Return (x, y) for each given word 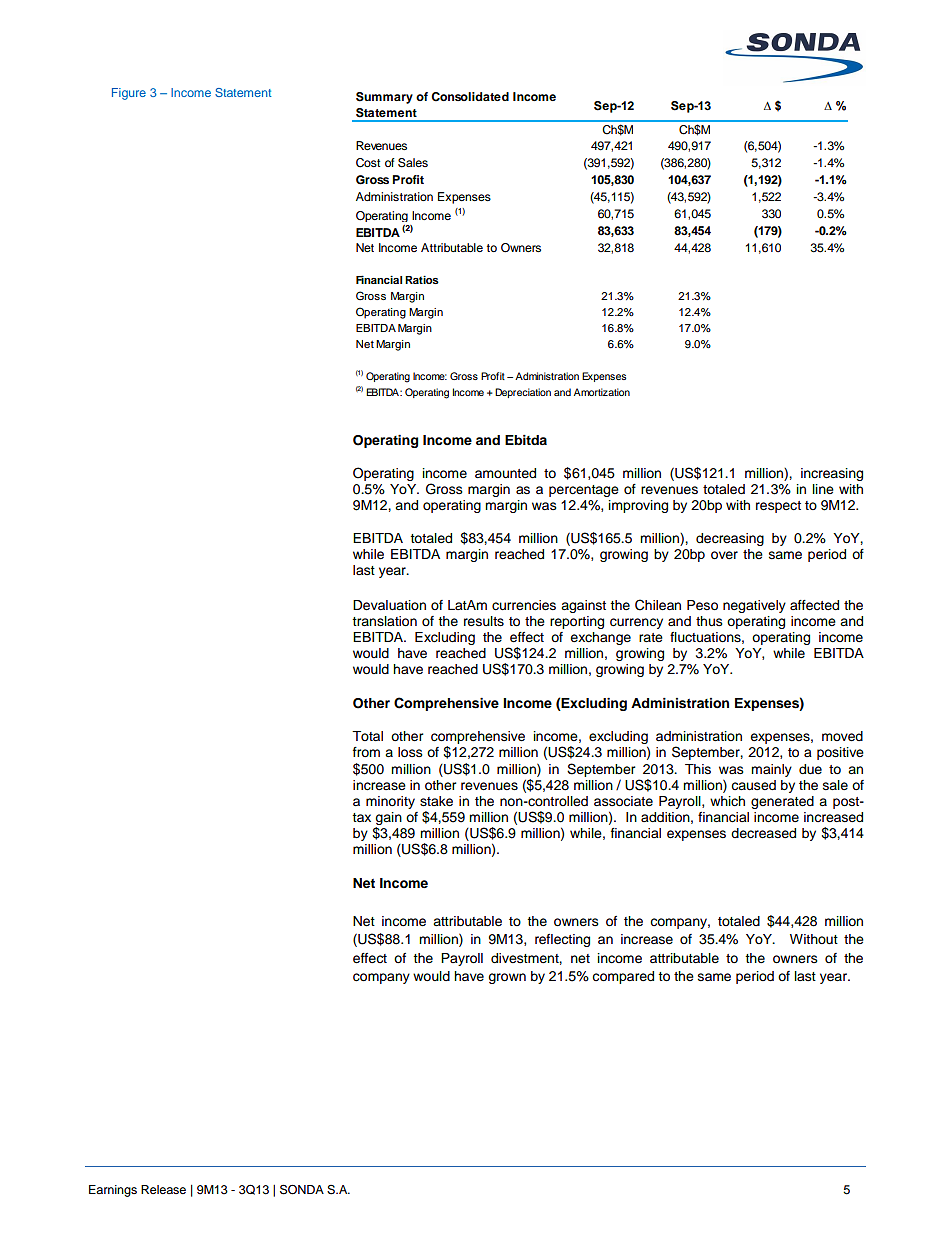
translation (384, 621)
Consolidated (470, 97)
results (484, 621)
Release (163, 1189)
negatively (754, 606)
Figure (129, 94)
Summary (384, 98)
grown (507, 978)
